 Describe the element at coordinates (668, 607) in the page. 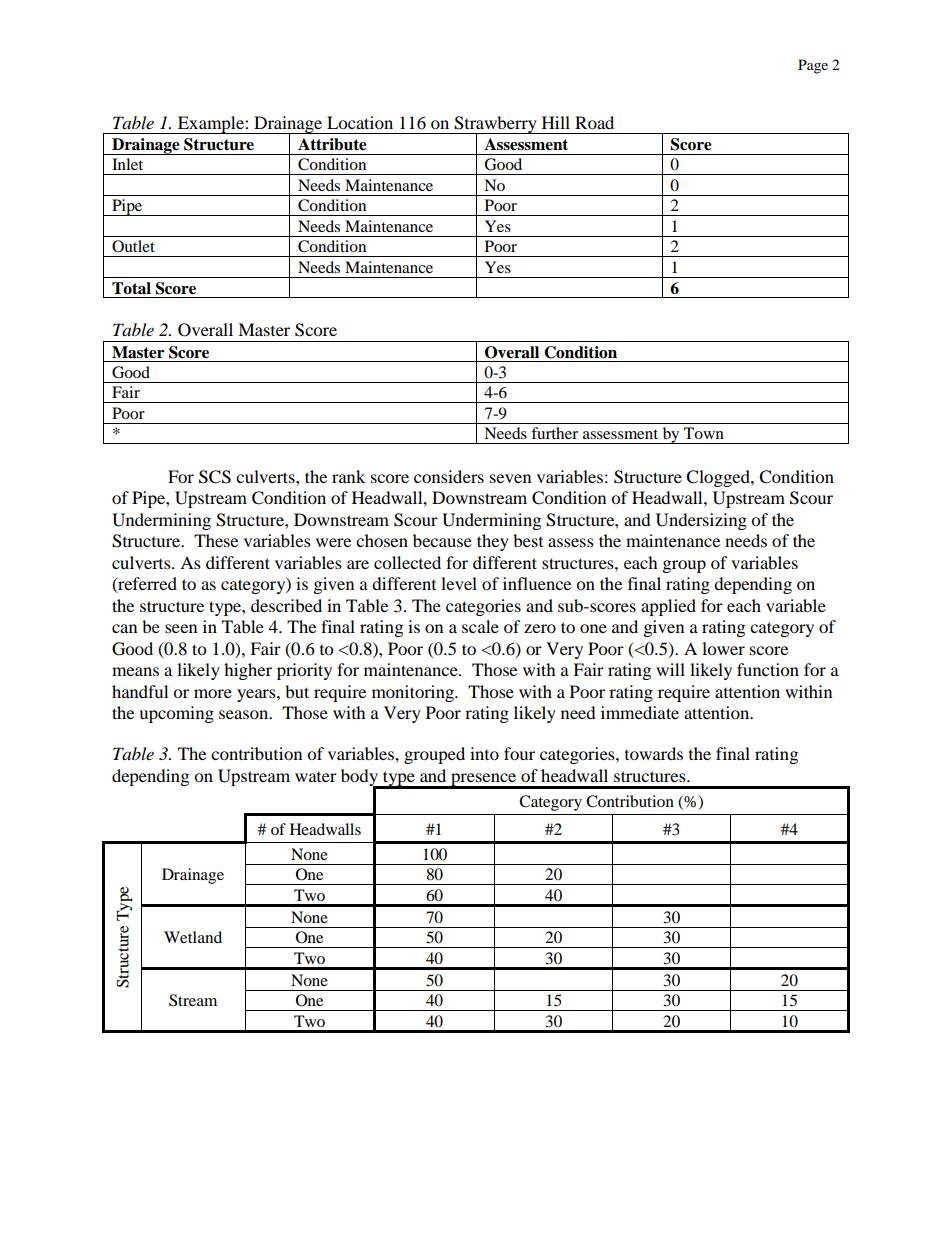

I see `applied` at that location.
